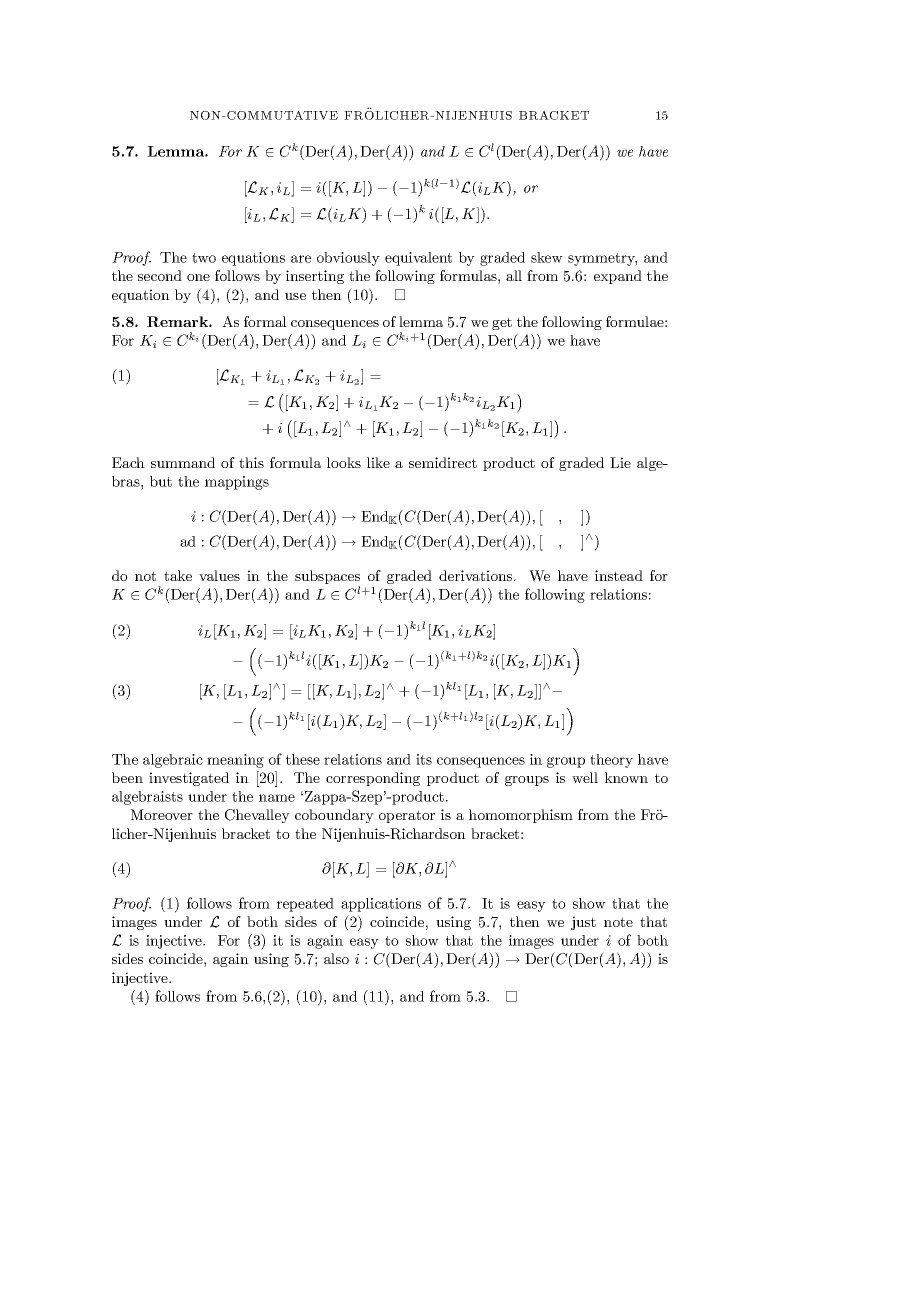 Image resolution: width=924 pixels, height=1308 pixels. What do you see at coordinates (348, 259) in the page?
I see `obviously` at bounding box center [348, 259].
